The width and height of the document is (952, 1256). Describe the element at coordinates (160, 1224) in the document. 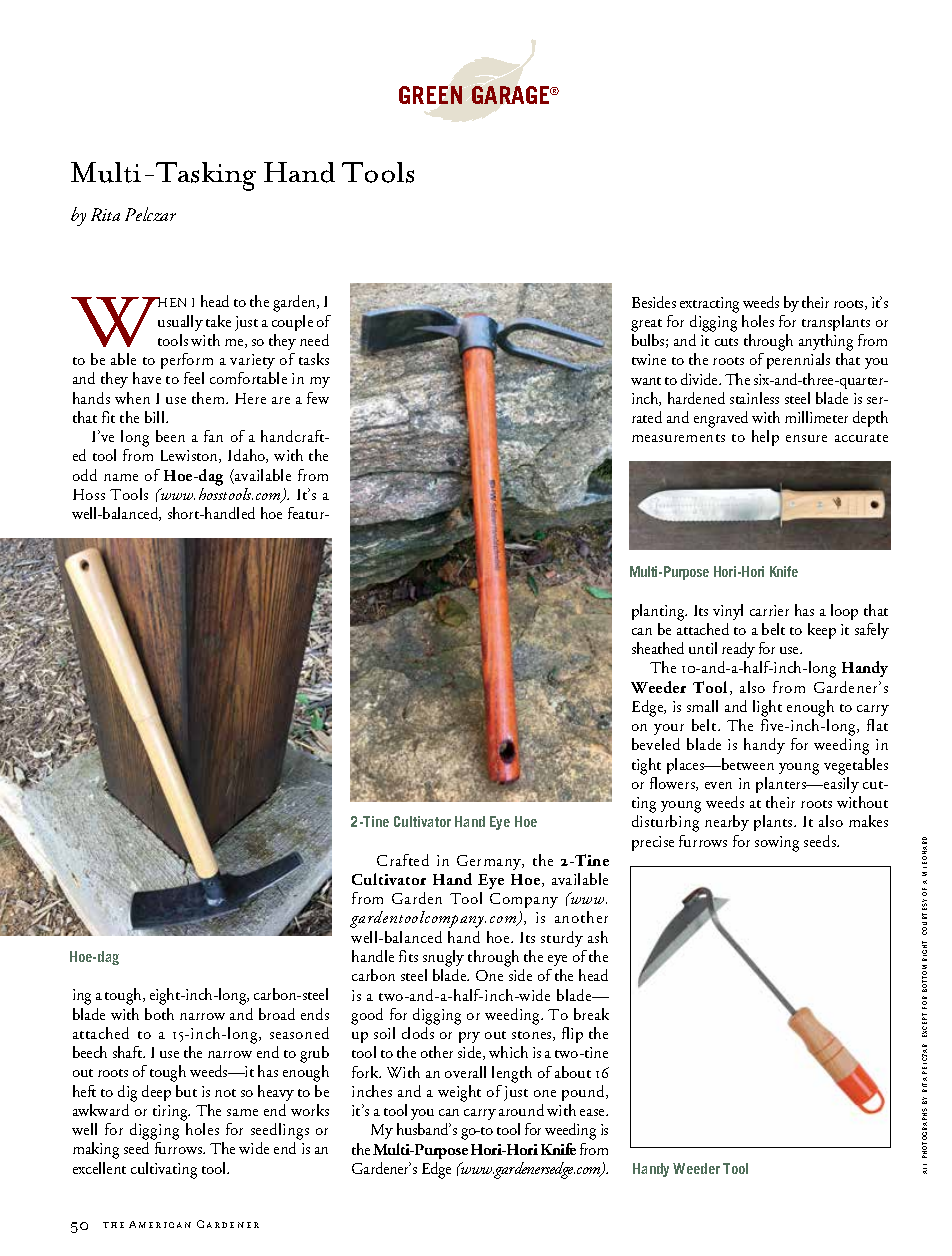

I see `American` at that location.
